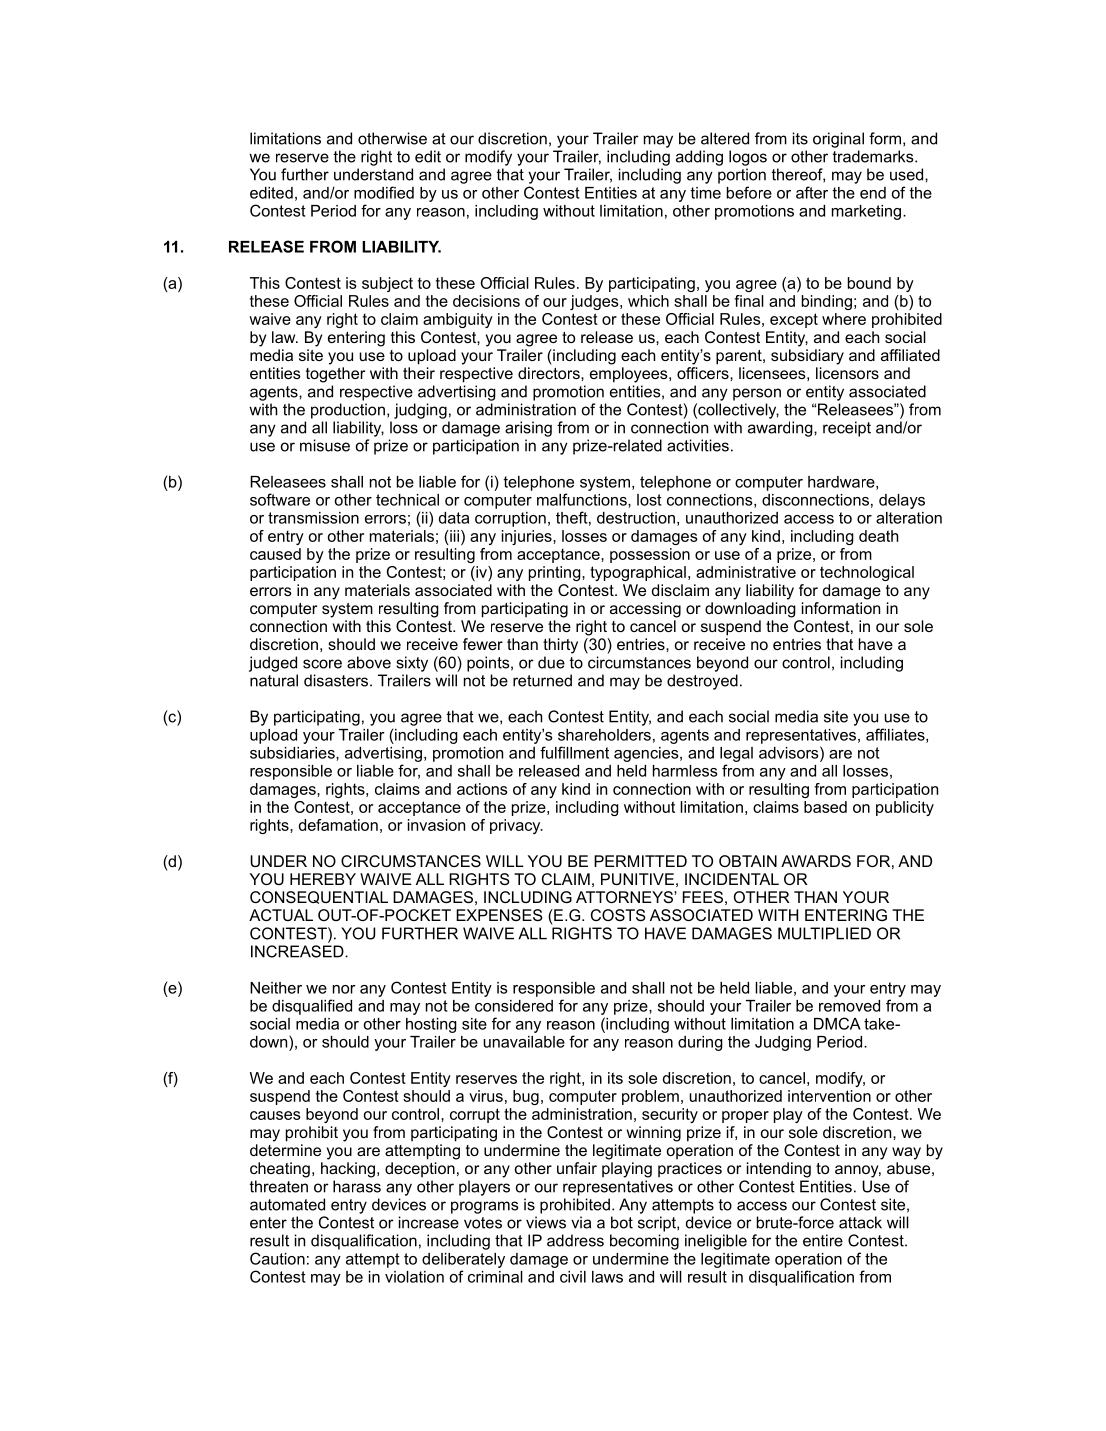 The width and height of the screenshot is (1106, 1431). What do you see at coordinates (699, 158) in the screenshot?
I see `adding` at bounding box center [699, 158].
